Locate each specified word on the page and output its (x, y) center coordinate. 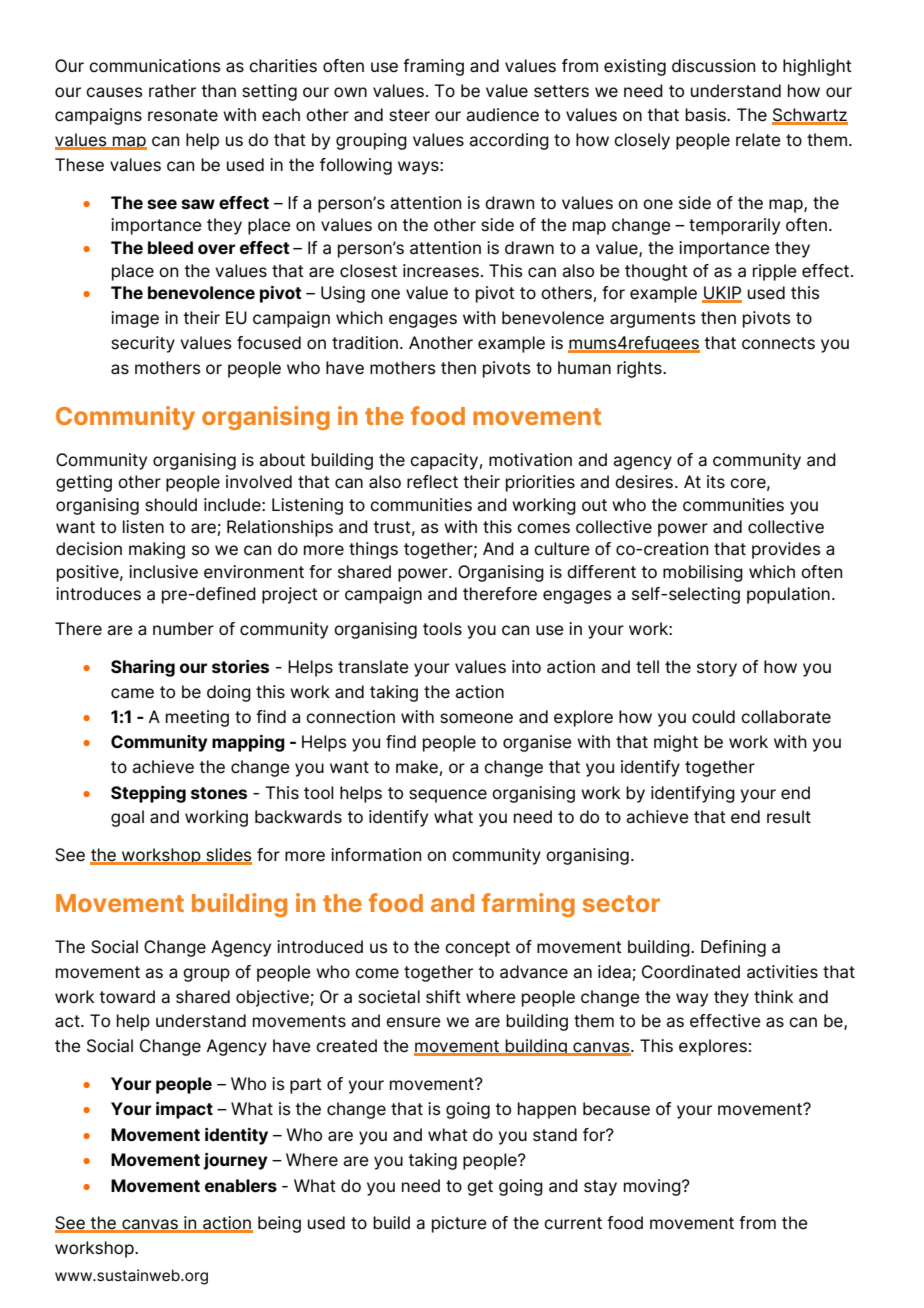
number (183, 629)
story (717, 669)
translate (373, 667)
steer (409, 115)
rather (172, 91)
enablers (241, 1185)
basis (706, 115)
